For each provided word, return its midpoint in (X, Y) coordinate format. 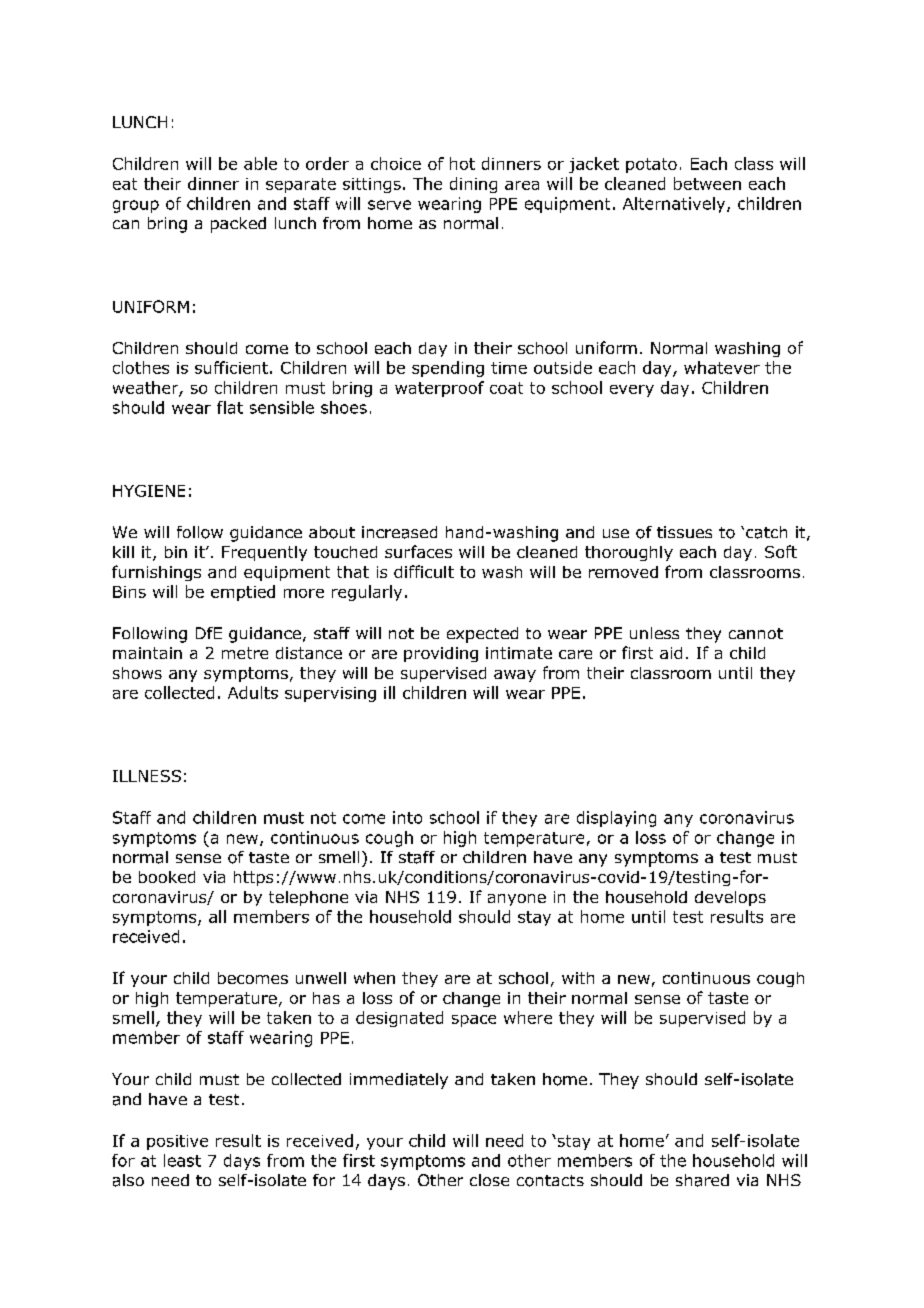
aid (671, 653)
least (182, 1160)
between (707, 183)
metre (245, 653)
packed (238, 225)
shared (702, 1180)
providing (441, 654)
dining (473, 185)
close (489, 1180)
